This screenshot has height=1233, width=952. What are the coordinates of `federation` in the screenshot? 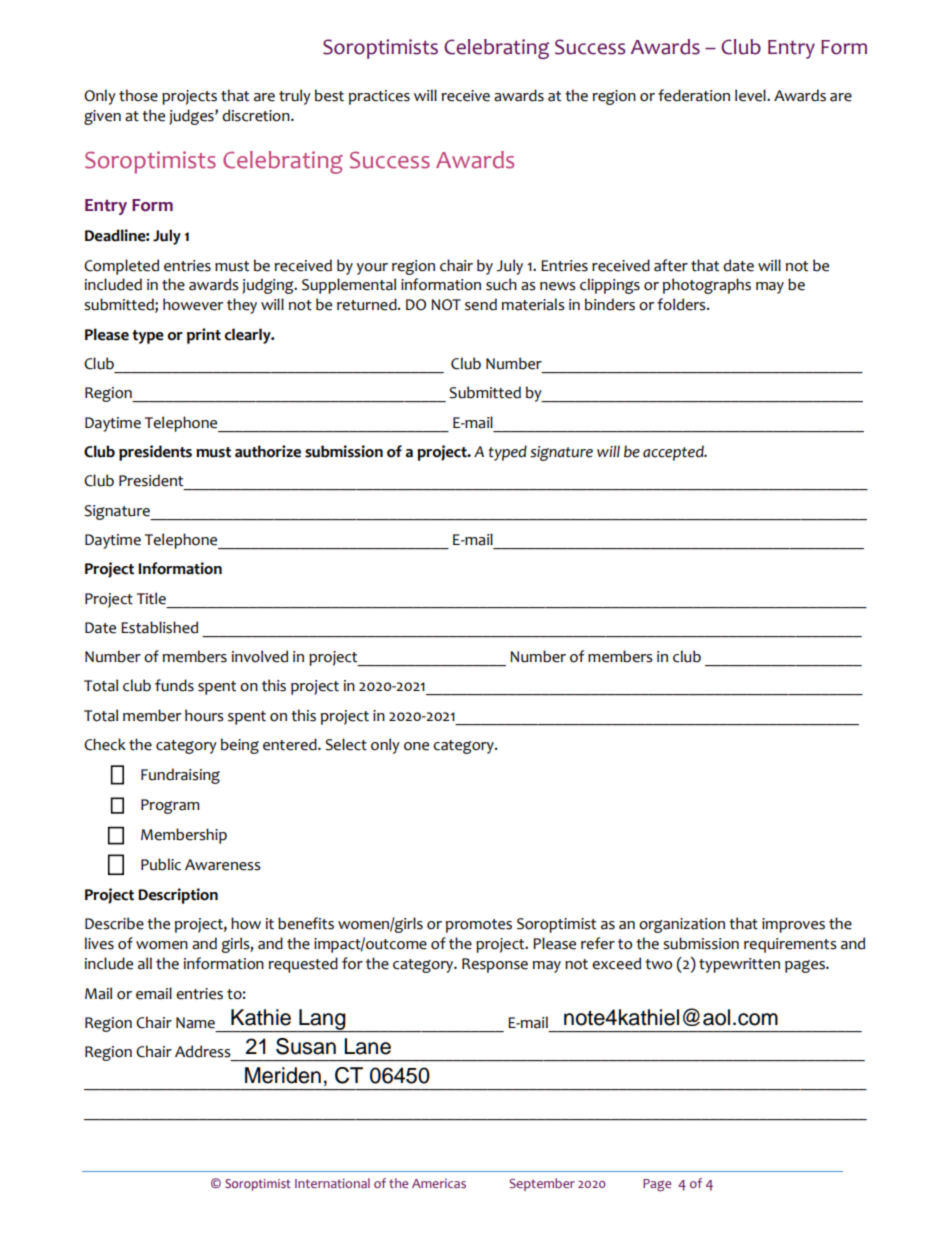 It's located at (694, 95).
